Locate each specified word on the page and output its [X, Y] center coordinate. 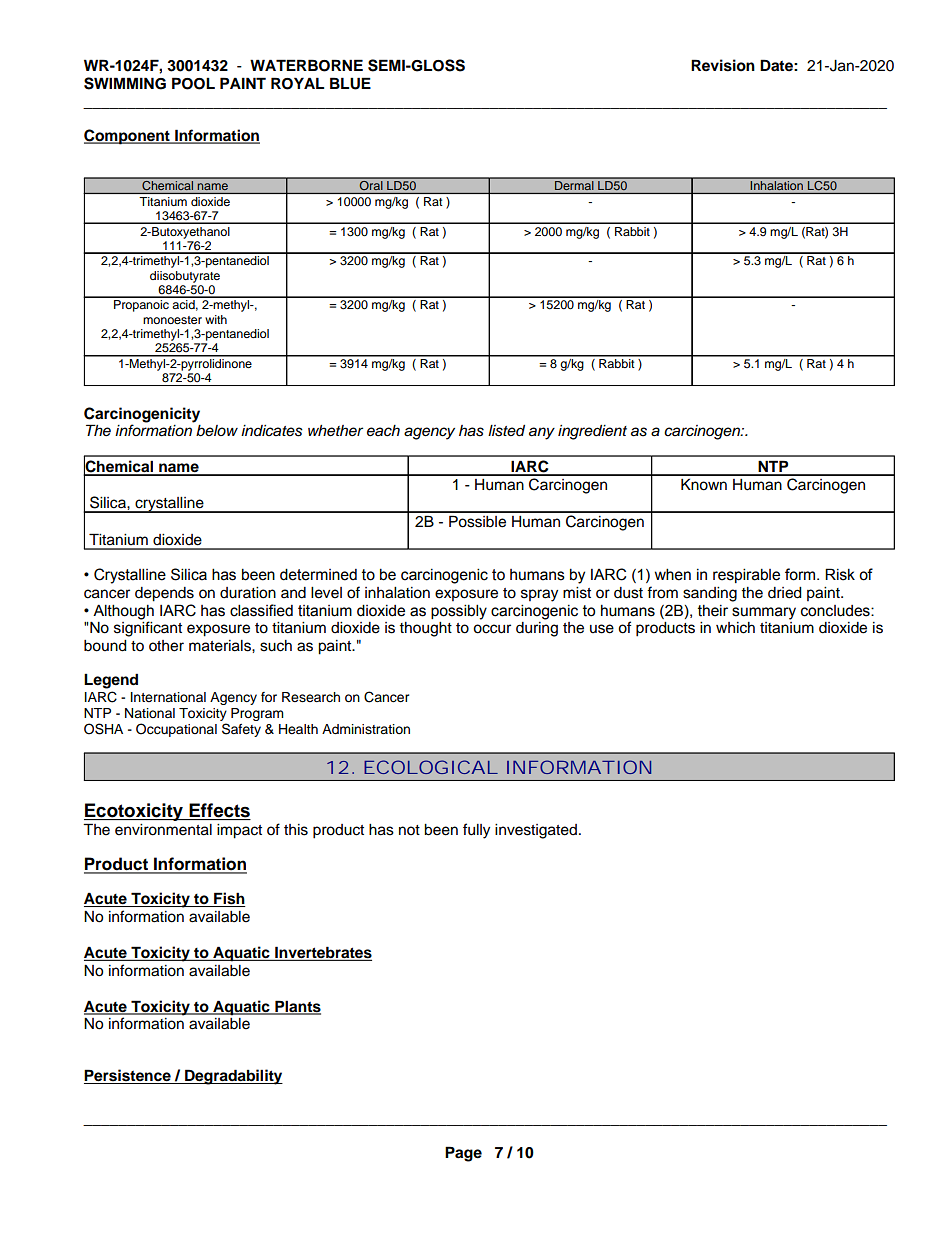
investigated [536, 831]
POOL [193, 83]
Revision [723, 65]
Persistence [128, 1076]
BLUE [350, 83]
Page [463, 1154]
